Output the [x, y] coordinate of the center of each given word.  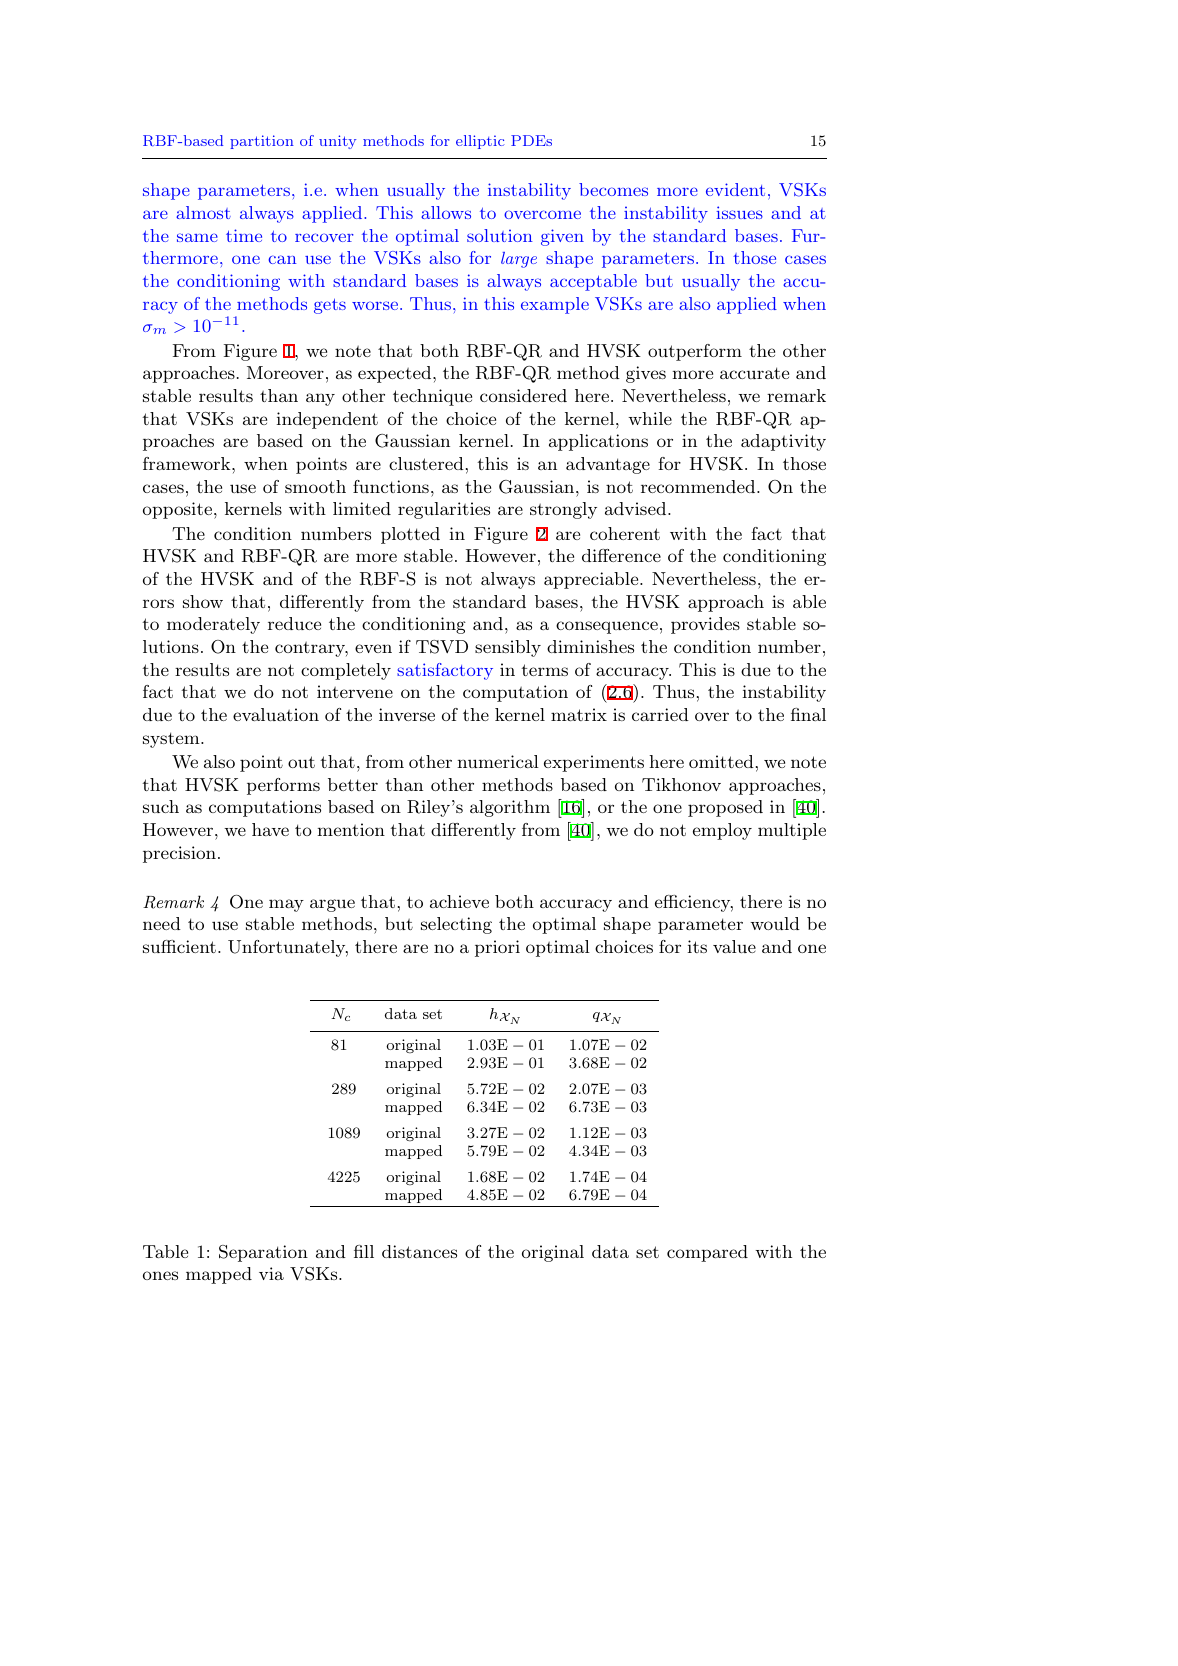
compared [707, 1253]
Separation [263, 1253]
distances [419, 1251]
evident [735, 189]
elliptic [480, 142]
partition [262, 142]
